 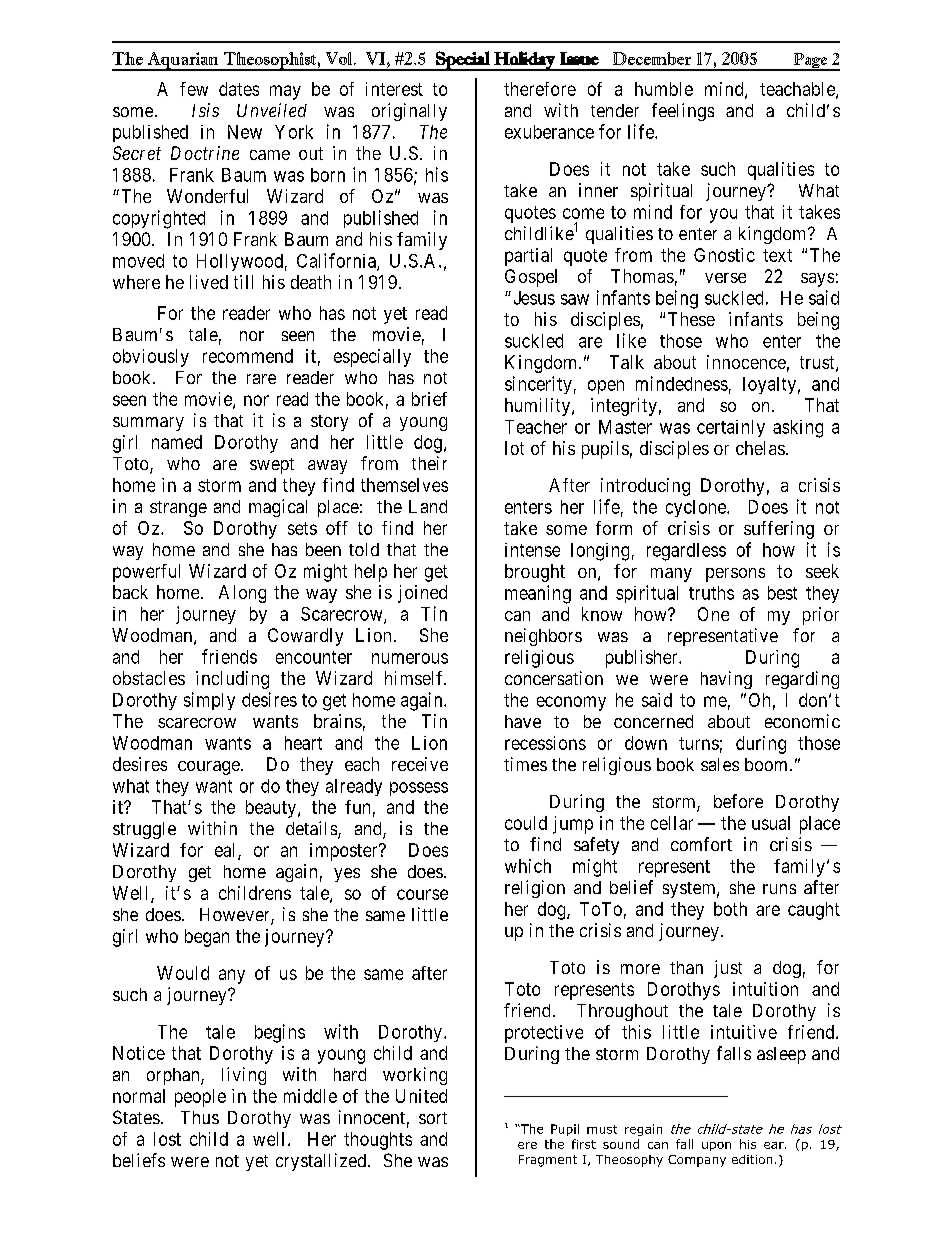 What do you see at coordinates (242, 594) in the screenshot?
I see `Along` at bounding box center [242, 594].
